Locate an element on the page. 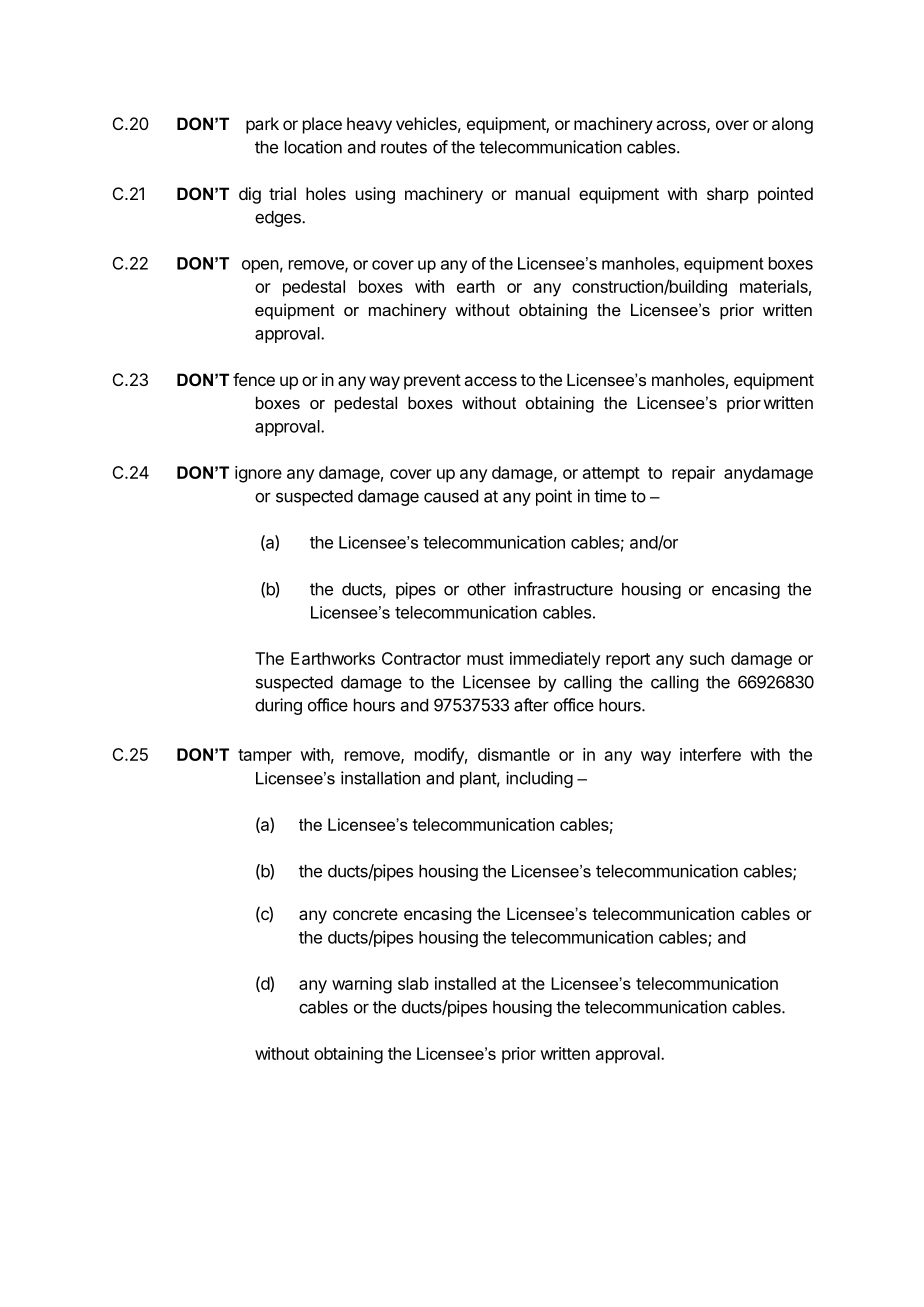  warning is located at coordinates (362, 985).
